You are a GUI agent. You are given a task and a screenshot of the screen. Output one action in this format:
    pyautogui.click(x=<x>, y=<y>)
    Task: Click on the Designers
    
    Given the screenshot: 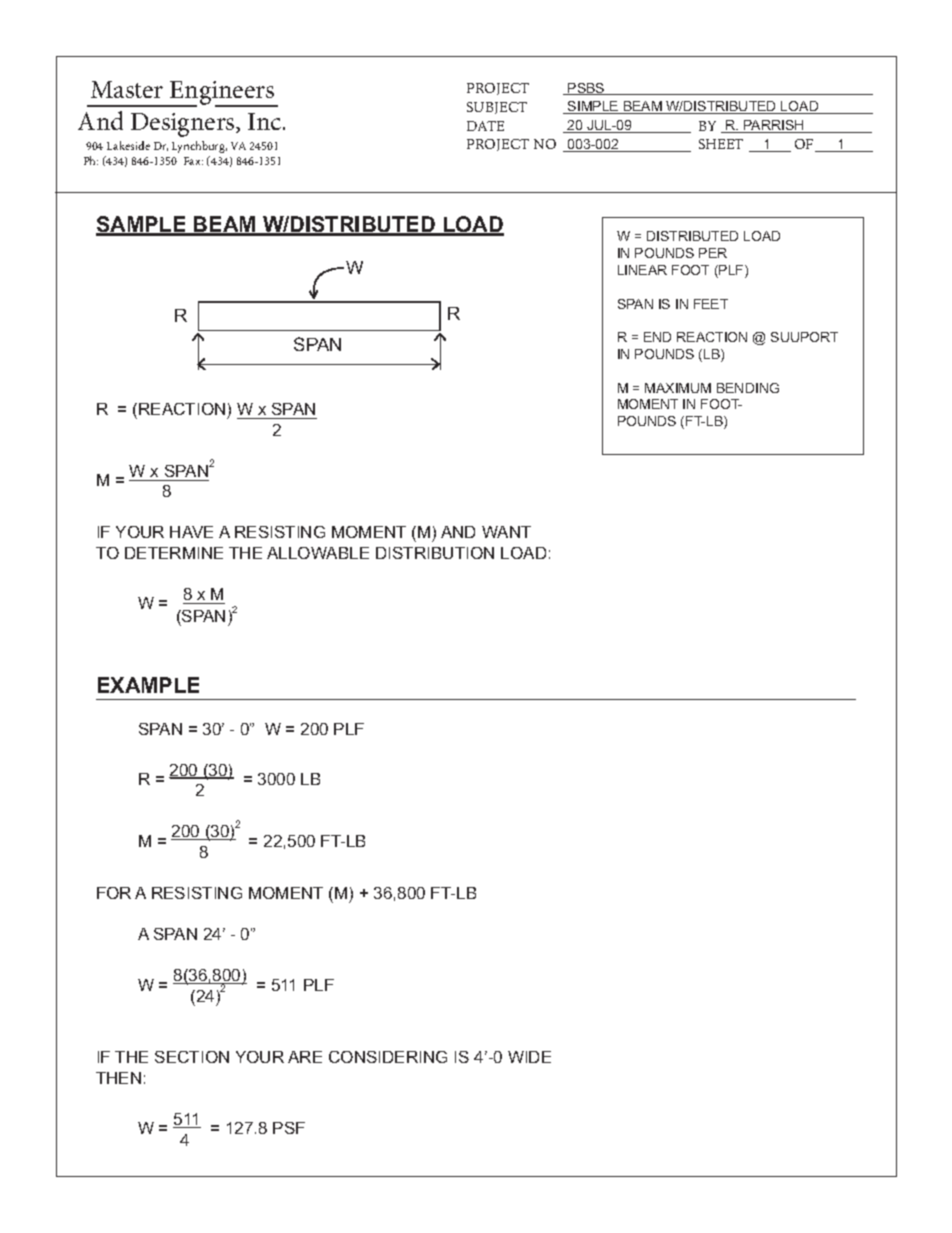 What is the action you would take?
    pyautogui.click(x=184, y=125)
